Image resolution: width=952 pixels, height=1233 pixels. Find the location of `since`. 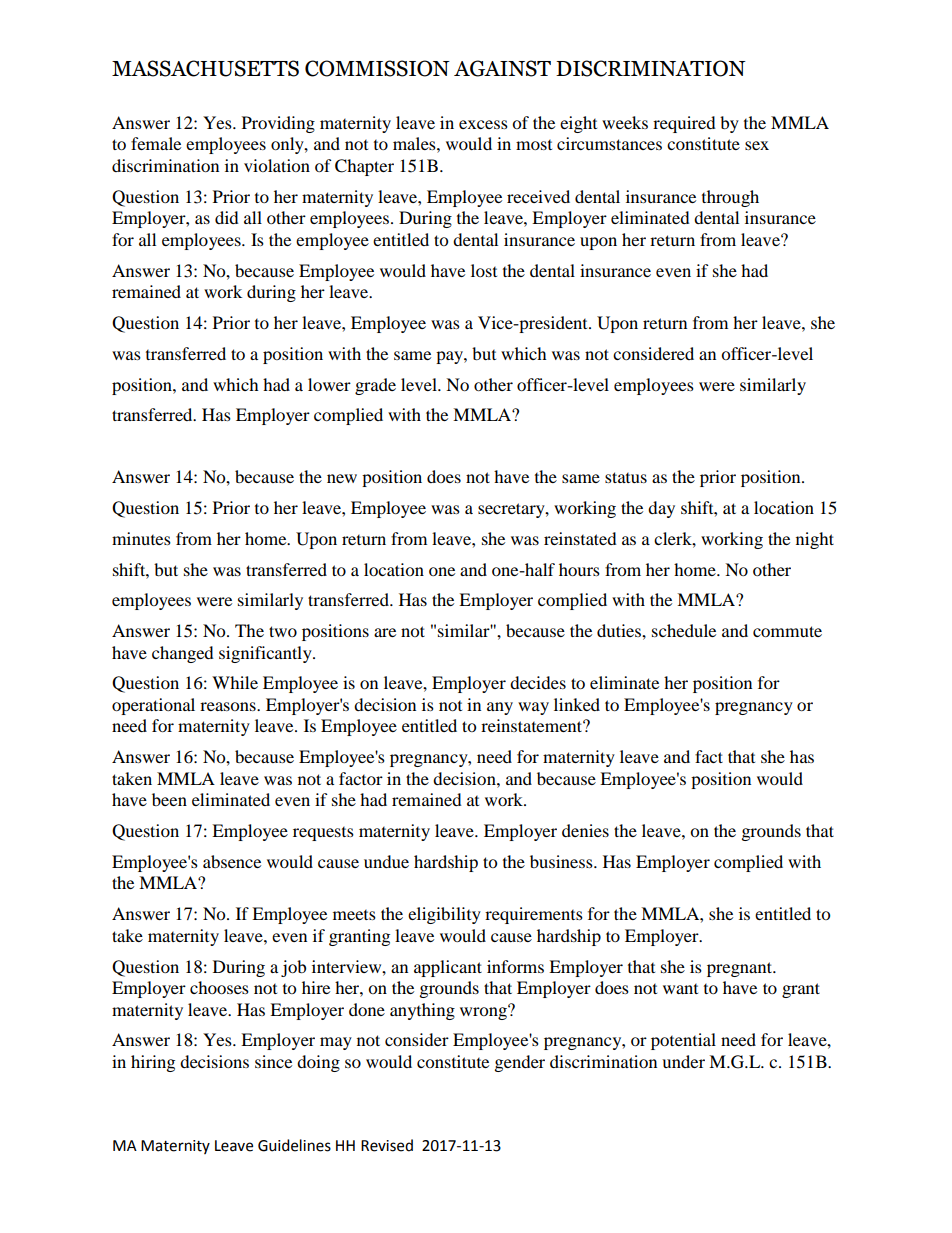

since is located at coordinates (273, 1061).
